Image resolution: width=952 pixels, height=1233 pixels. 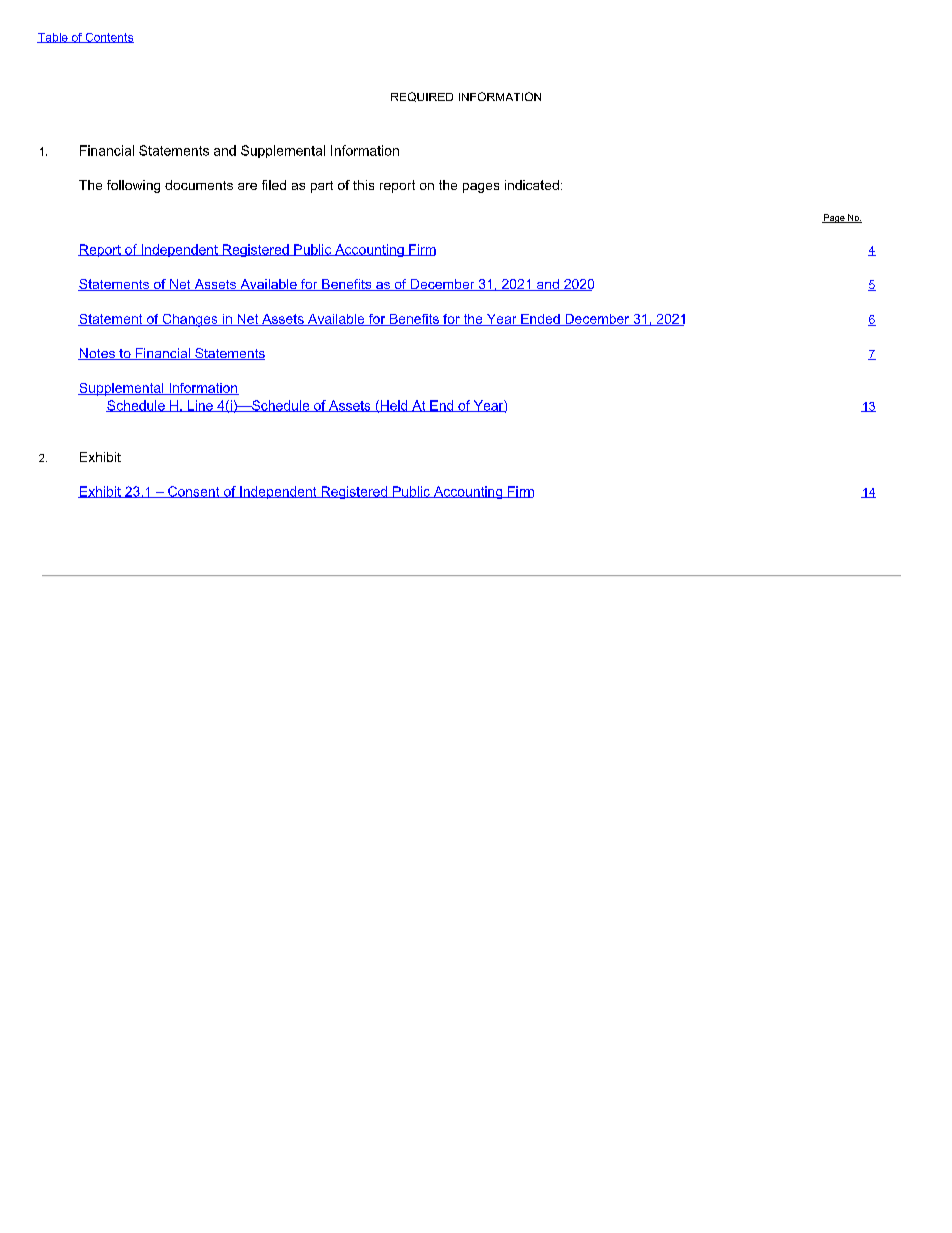 What do you see at coordinates (190, 320) in the page?
I see `Changes` at bounding box center [190, 320].
